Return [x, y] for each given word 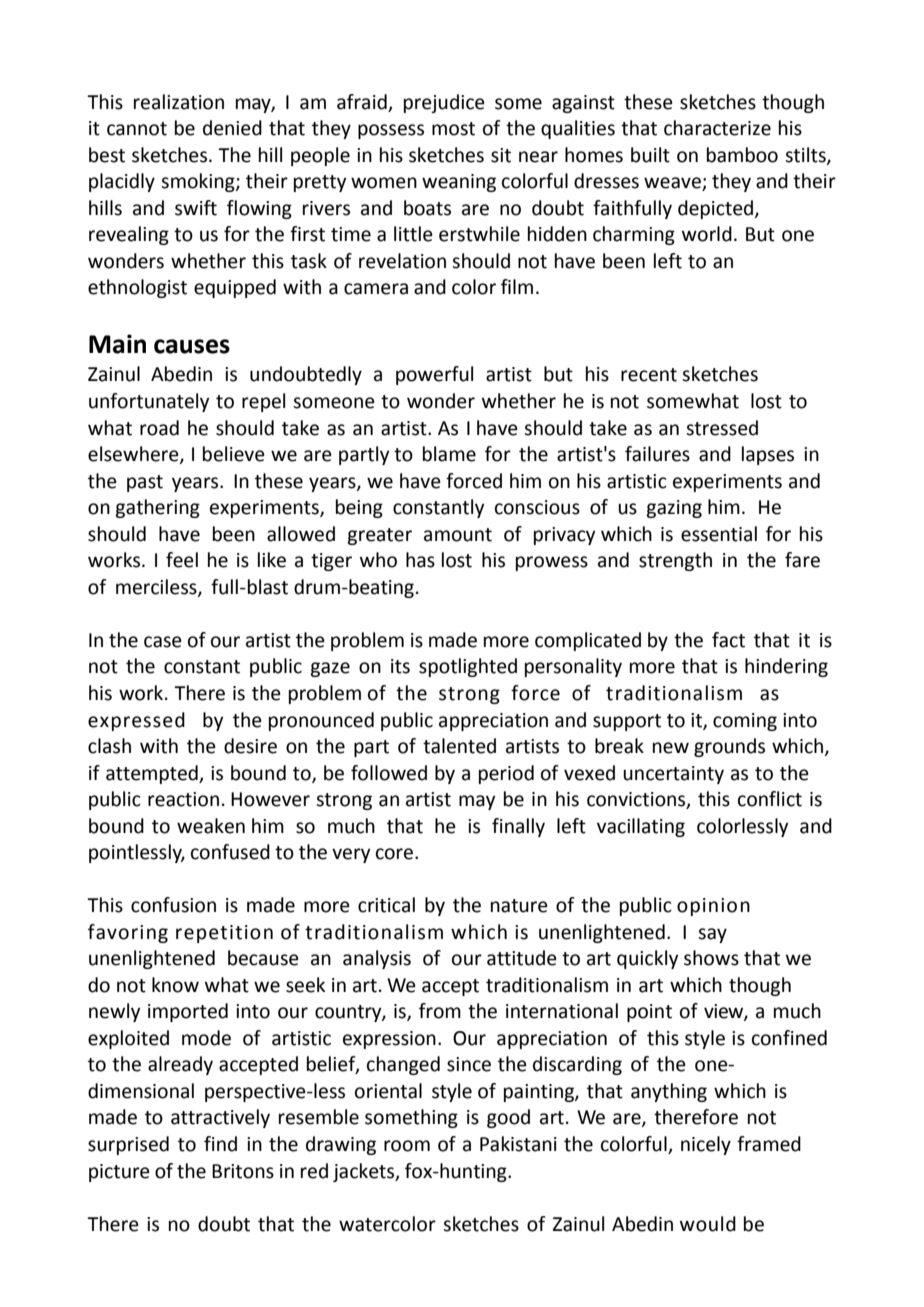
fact [728, 640]
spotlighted [468, 667]
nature [519, 906]
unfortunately [149, 402]
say [712, 935]
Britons [243, 1171]
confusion [173, 905]
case [163, 642]
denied [232, 128]
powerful [434, 375]
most [453, 129]
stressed [722, 428]
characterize [717, 128]
